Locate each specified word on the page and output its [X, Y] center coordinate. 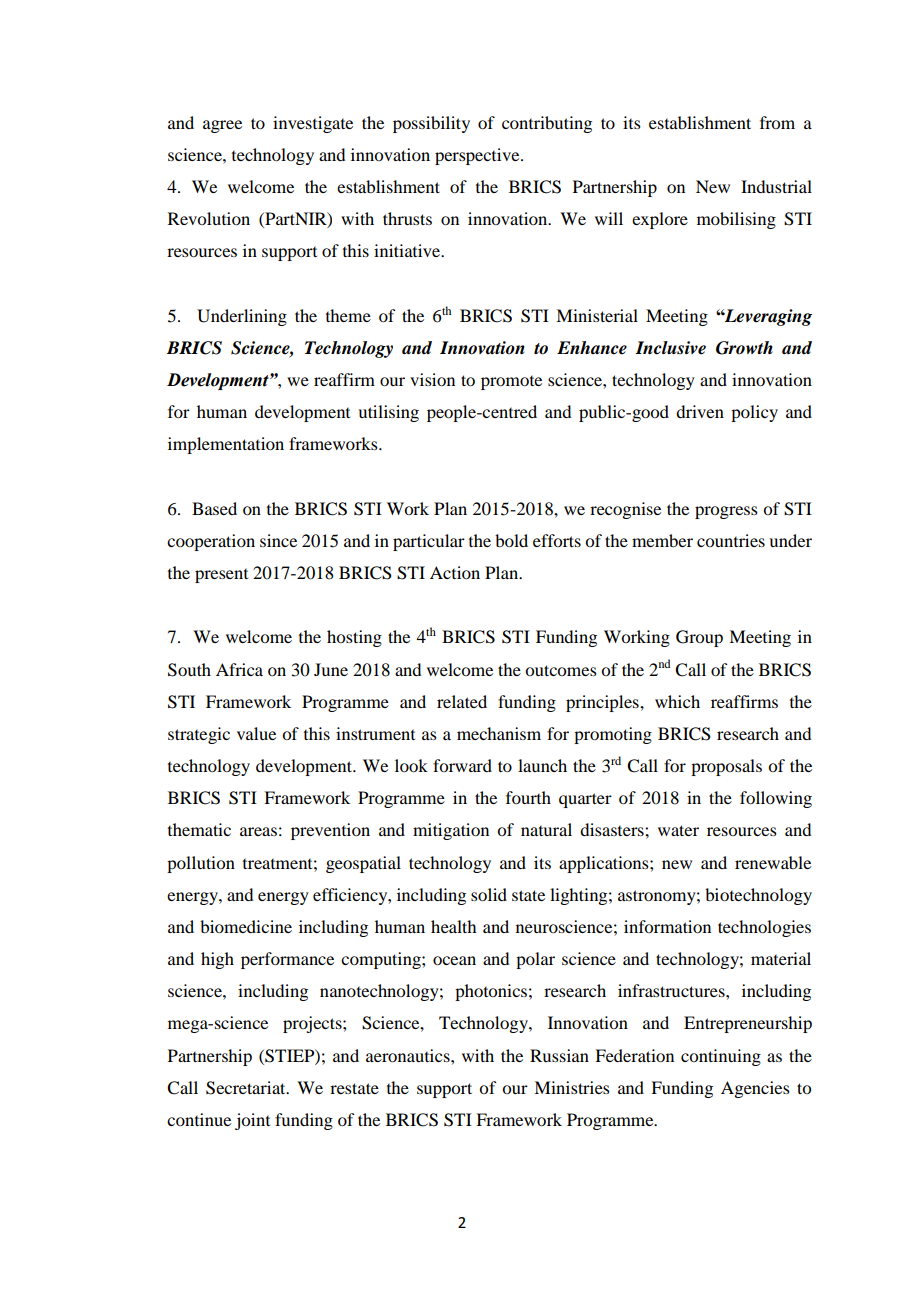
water [678, 830]
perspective [478, 156]
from [777, 122]
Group [699, 638]
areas [258, 831]
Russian [559, 1055]
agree [222, 126]
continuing [721, 1057]
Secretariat [247, 1088]
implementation [226, 445]
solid [489, 894]
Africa [239, 669]
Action [455, 572]
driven [700, 411]
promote [511, 383]
